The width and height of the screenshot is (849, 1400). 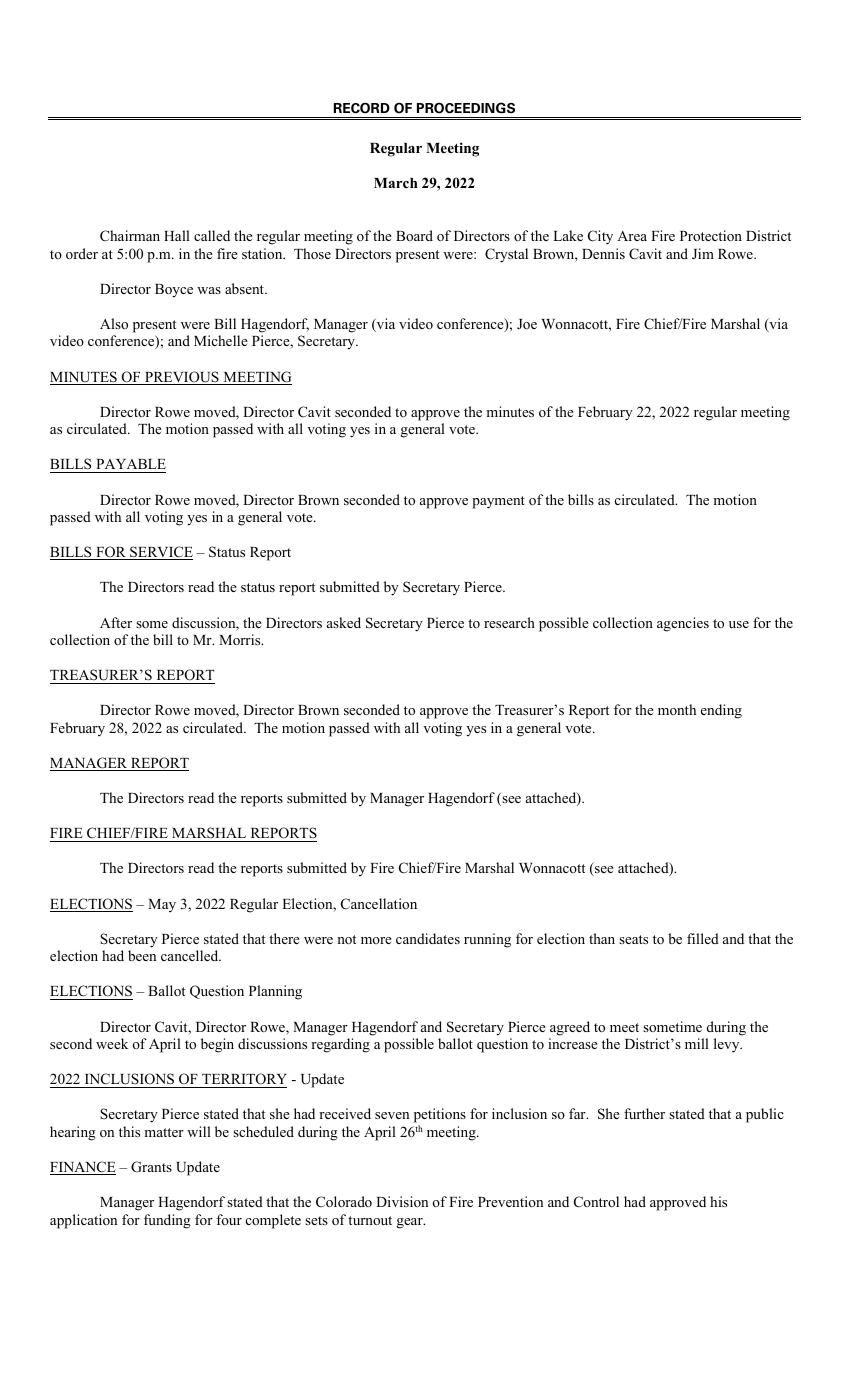 What do you see at coordinates (683, 624) in the screenshot?
I see `agencies` at bounding box center [683, 624].
